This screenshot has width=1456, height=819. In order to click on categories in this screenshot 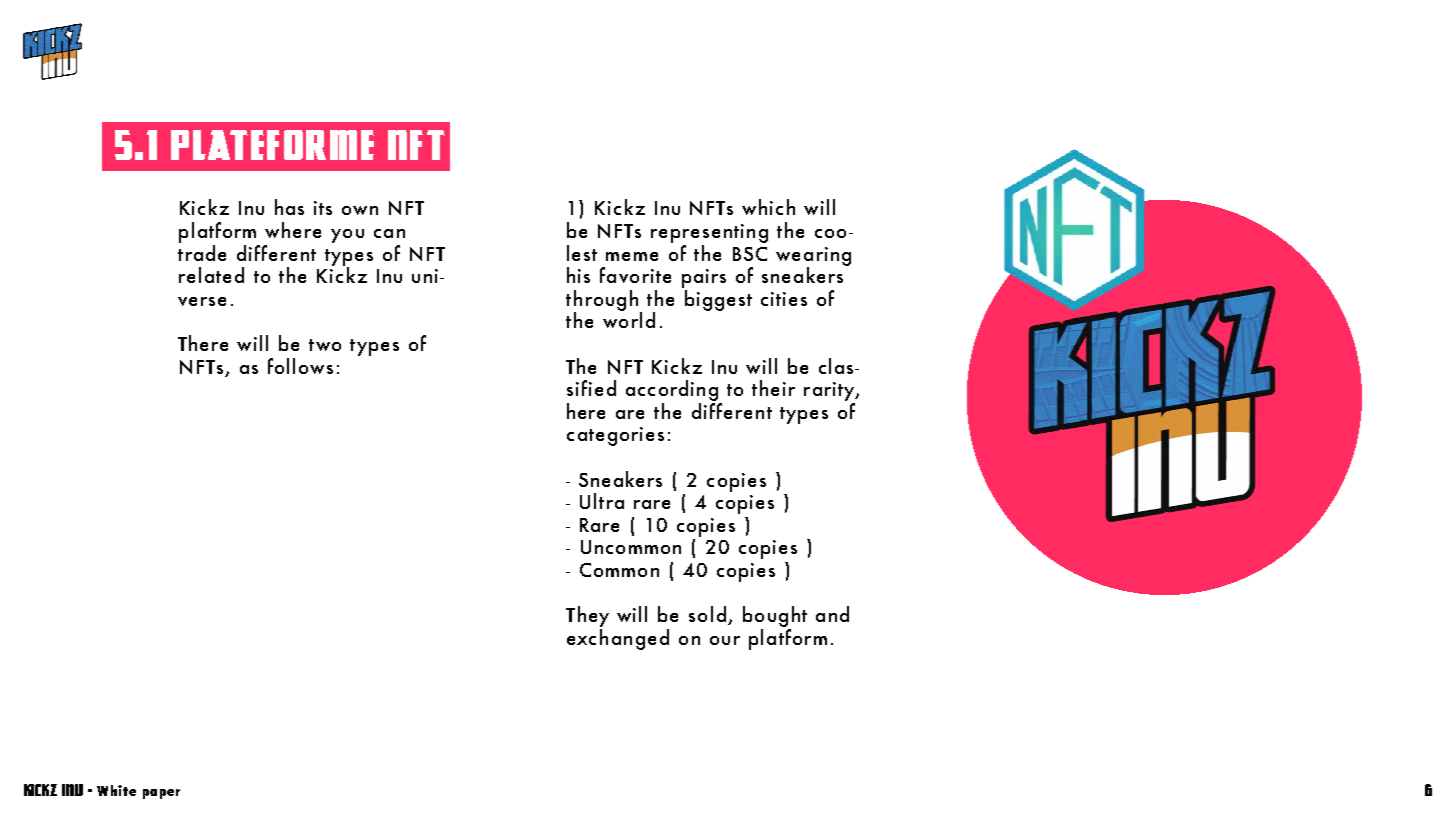, I will do `click(615, 436)`.
